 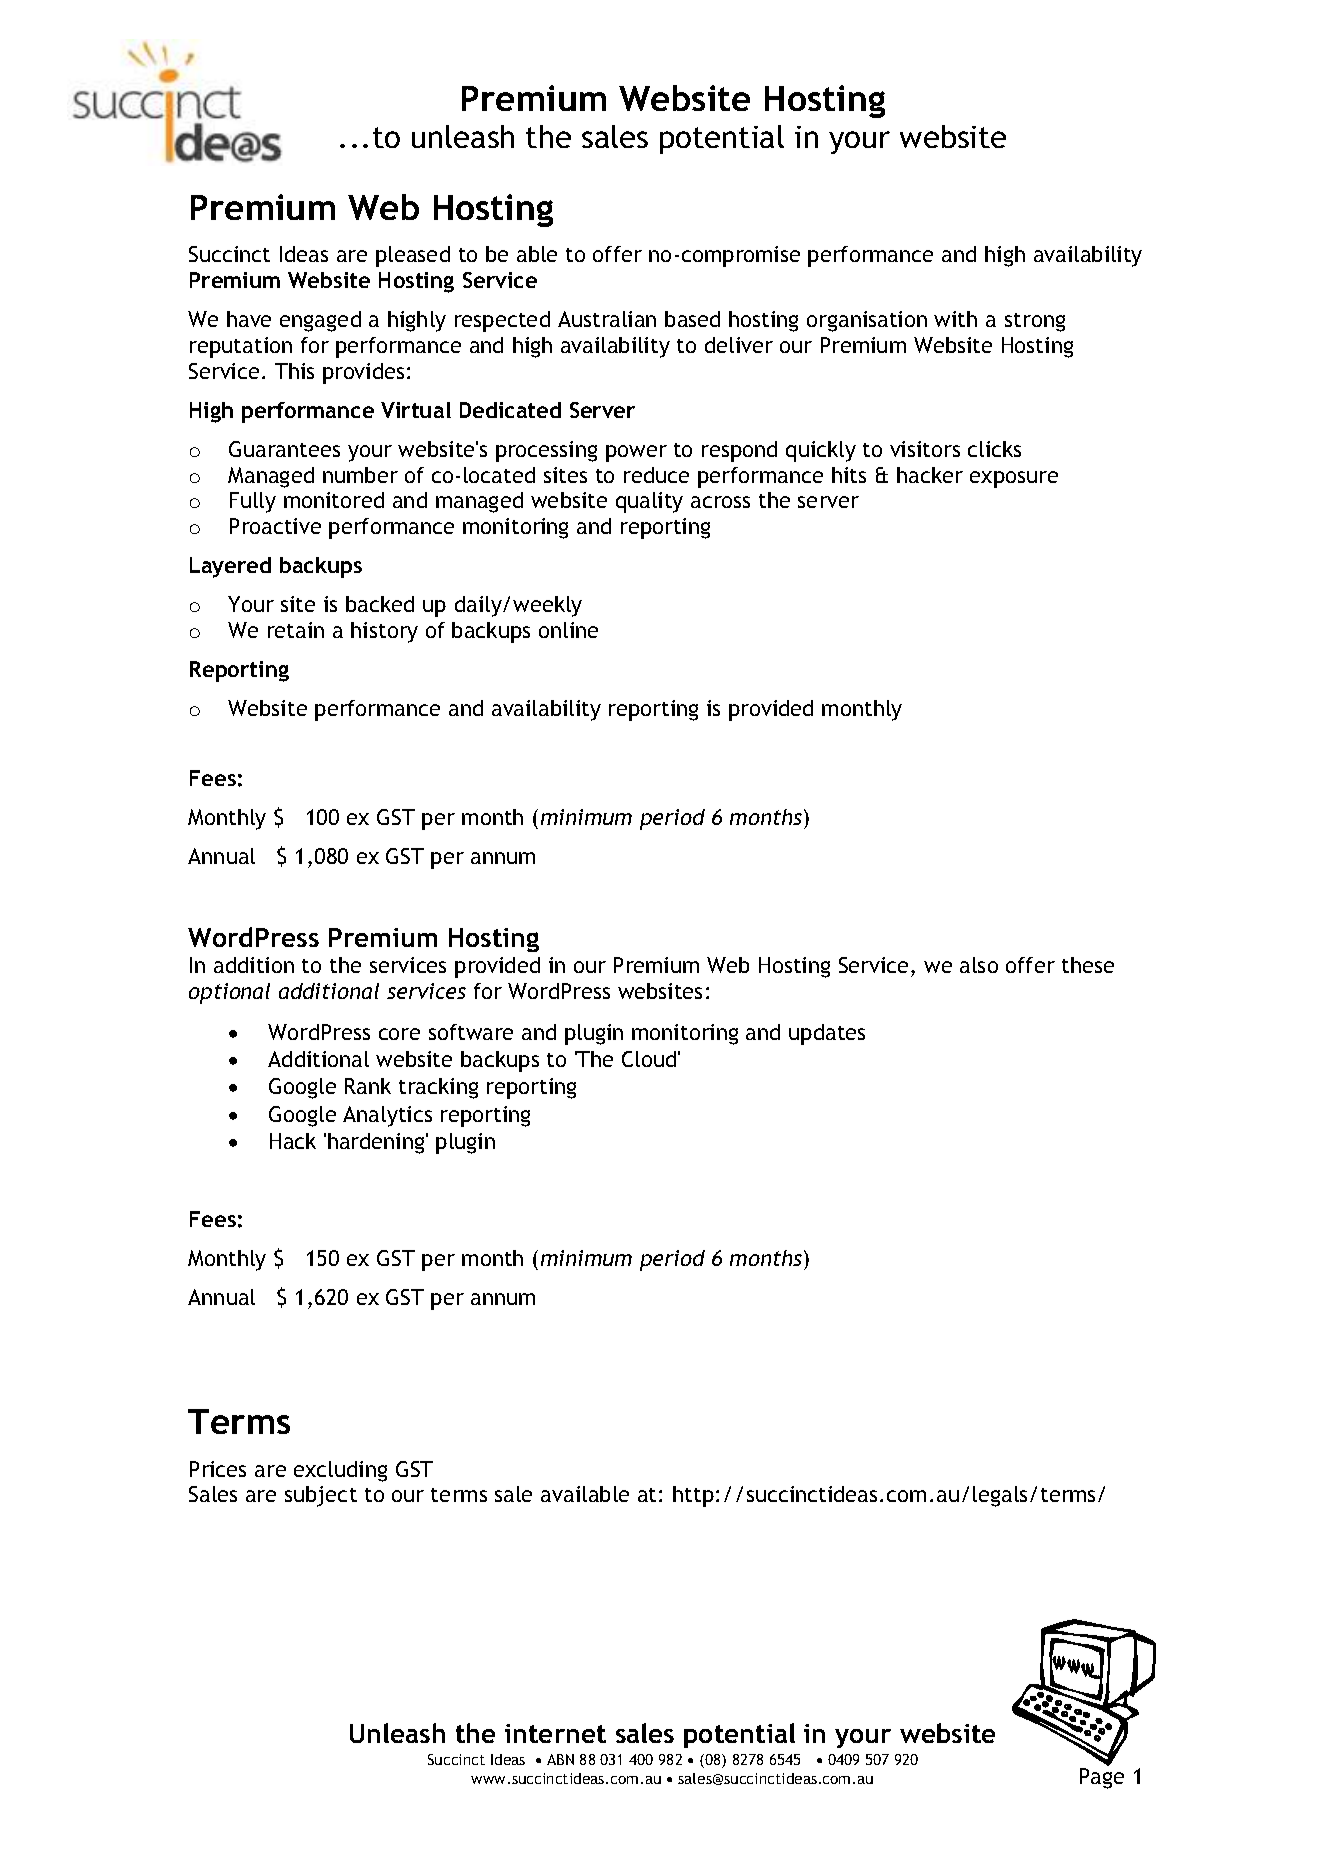 What do you see at coordinates (979, 965) in the screenshot?
I see `also` at bounding box center [979, 965].
